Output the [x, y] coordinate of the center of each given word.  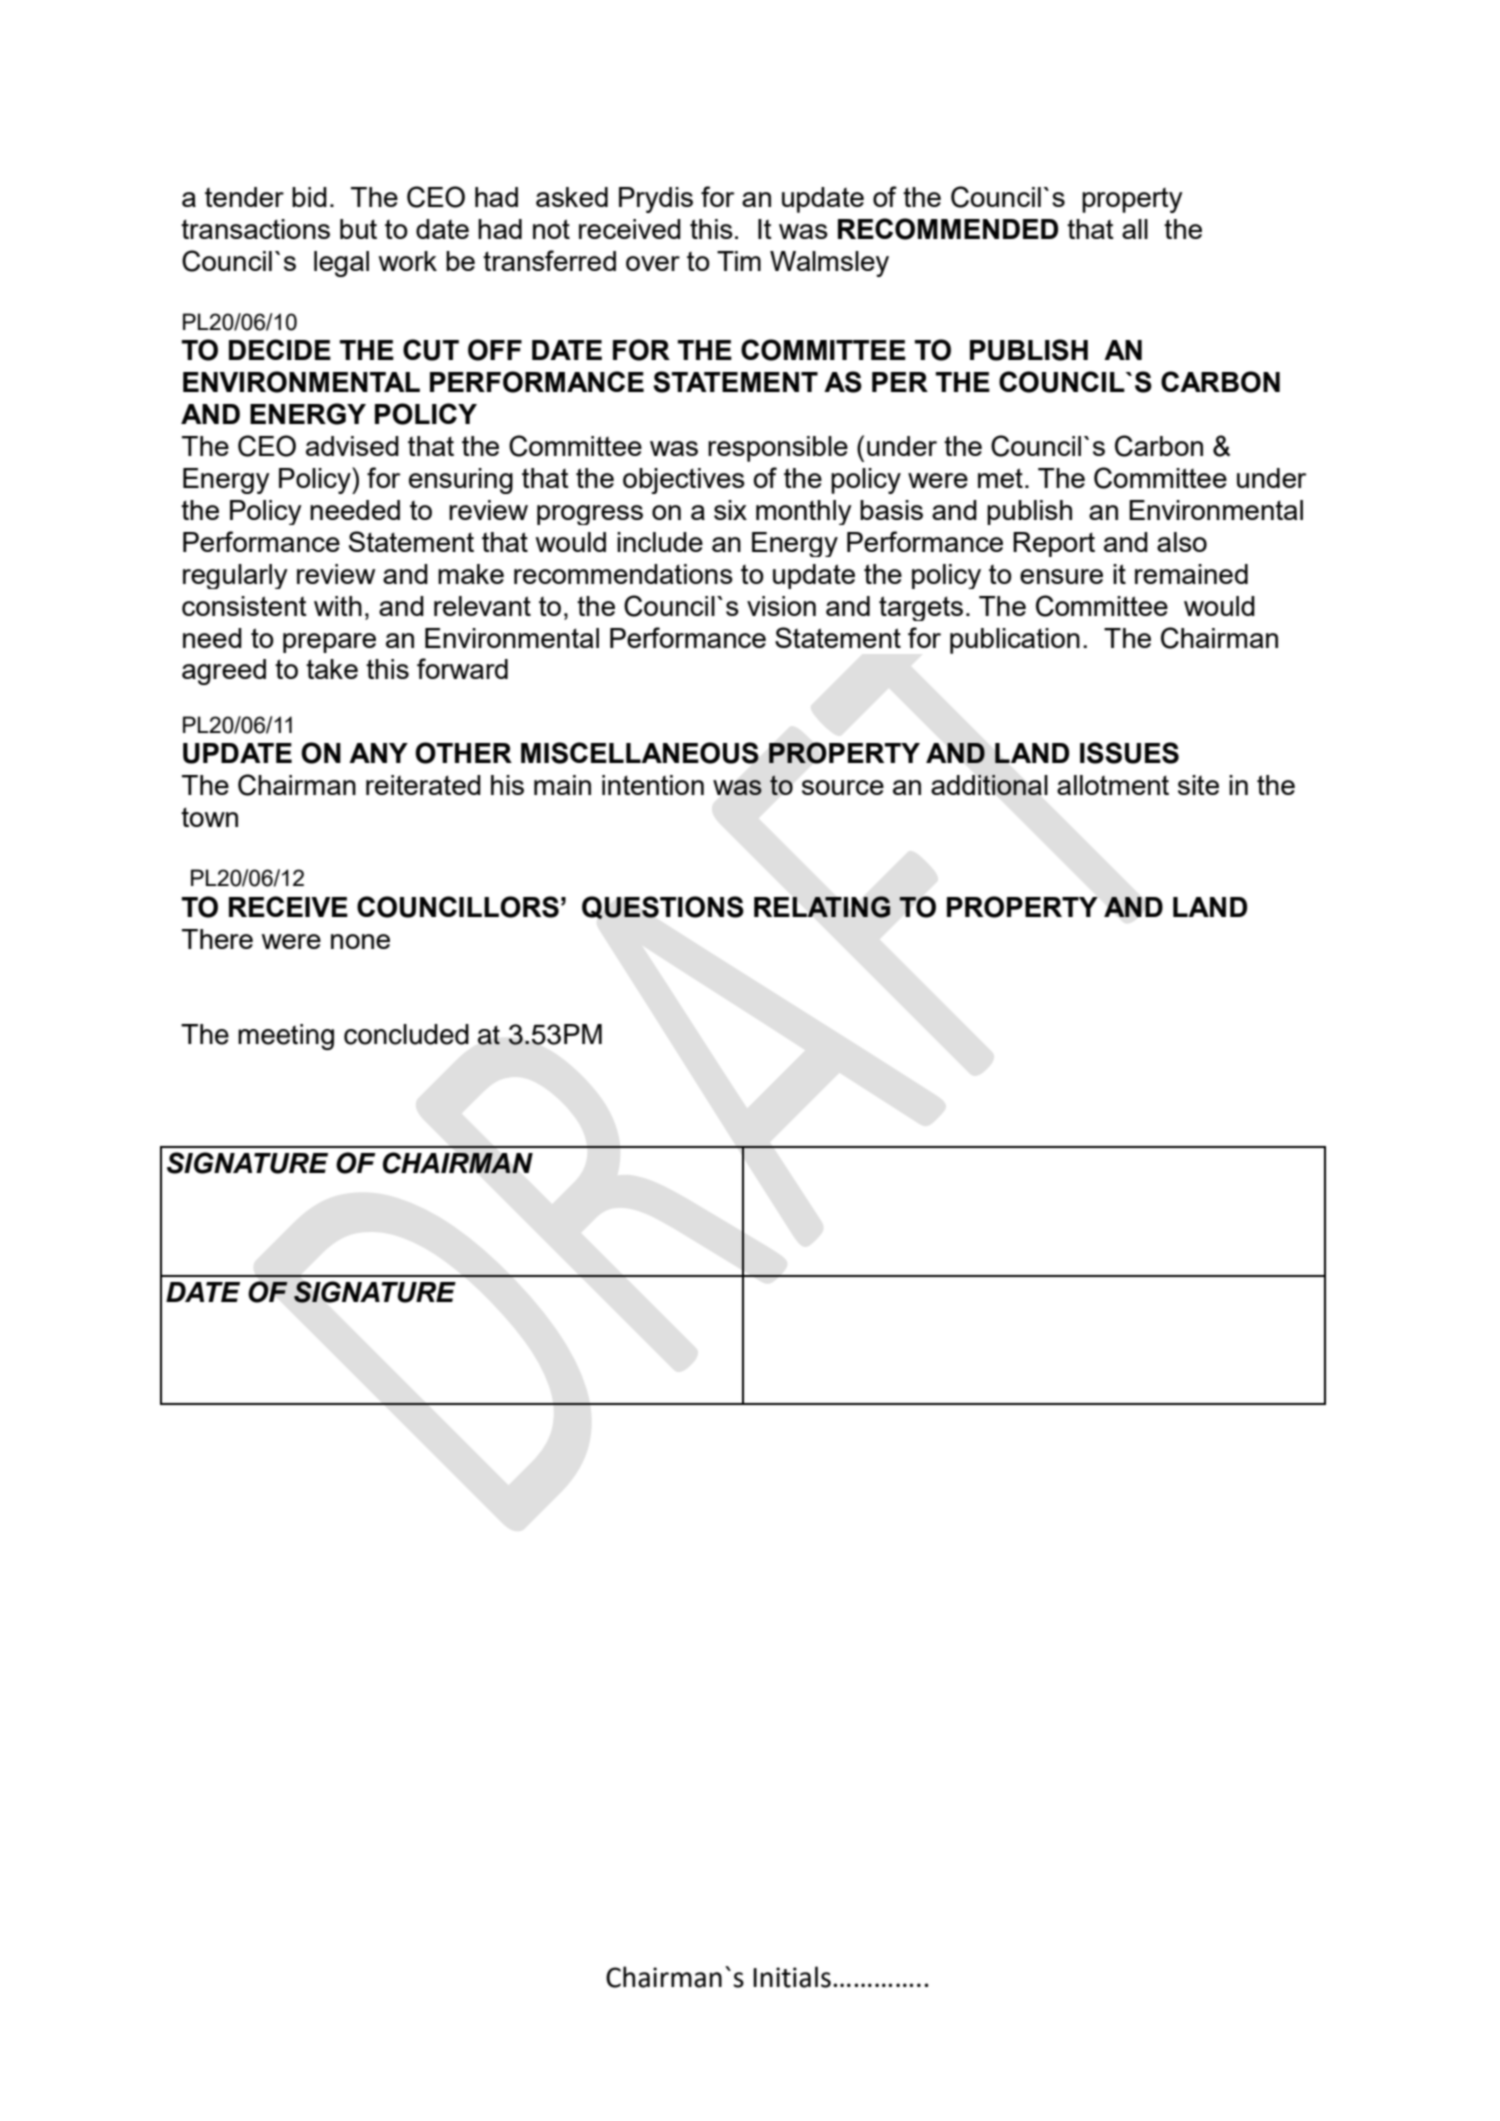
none [360, 941]
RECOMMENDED [948, 229]
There [217, 939]
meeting [286, 1037]
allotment [1113, 785]
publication [1015, 641]
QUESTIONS [663, 907]
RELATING [822, 907]
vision [781, 606]
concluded [406, 1034]
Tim [739, 261]
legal [341, 264]
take [332, 669]
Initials [792, 1977]
